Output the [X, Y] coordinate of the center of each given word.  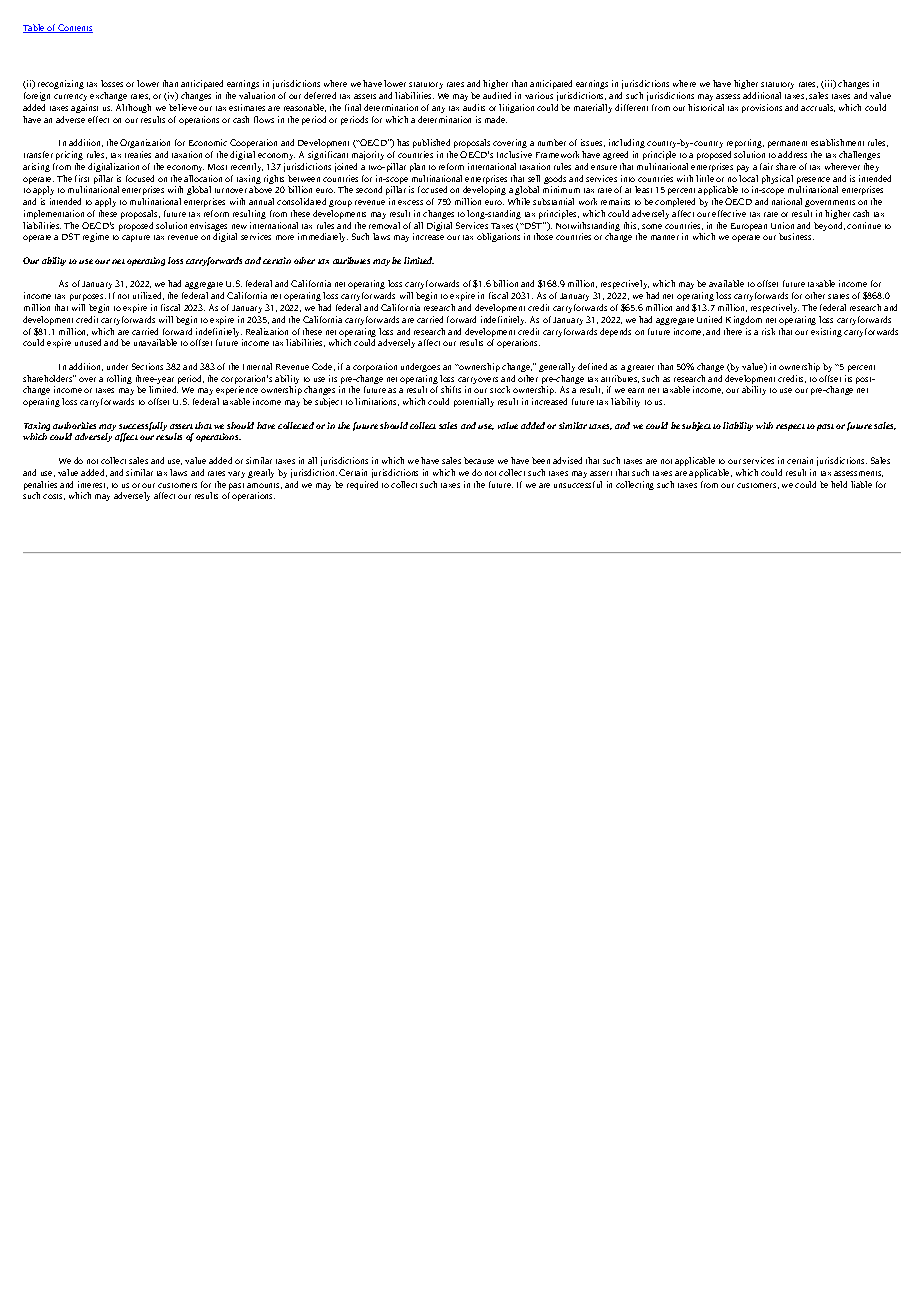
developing [484, 190]
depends [615, 332]
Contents [74, 28]
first [82, 178]
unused [88, 342]
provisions [762, 108]
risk [768, 331]
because [479, 460]
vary [236, 474]
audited [497, 95]
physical [777, 179]
